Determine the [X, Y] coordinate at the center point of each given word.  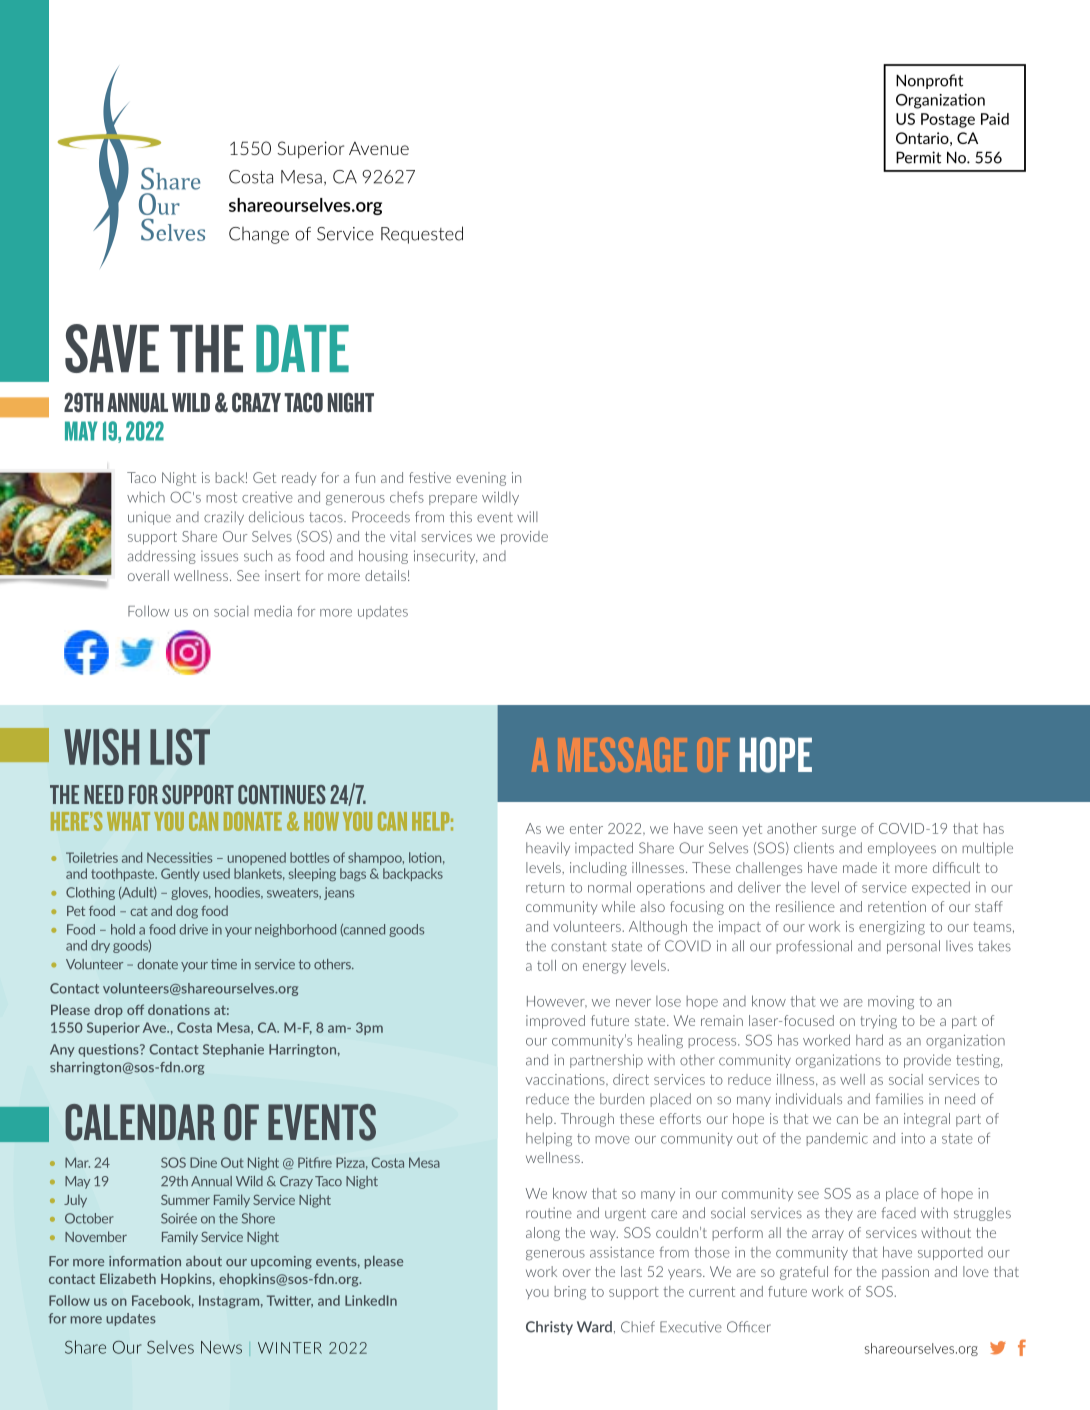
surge [839, 831]
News [221, 1347]
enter [586, 829]
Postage [948, 120]
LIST [180, 747]
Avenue [379, 148]
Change [259, 235]
